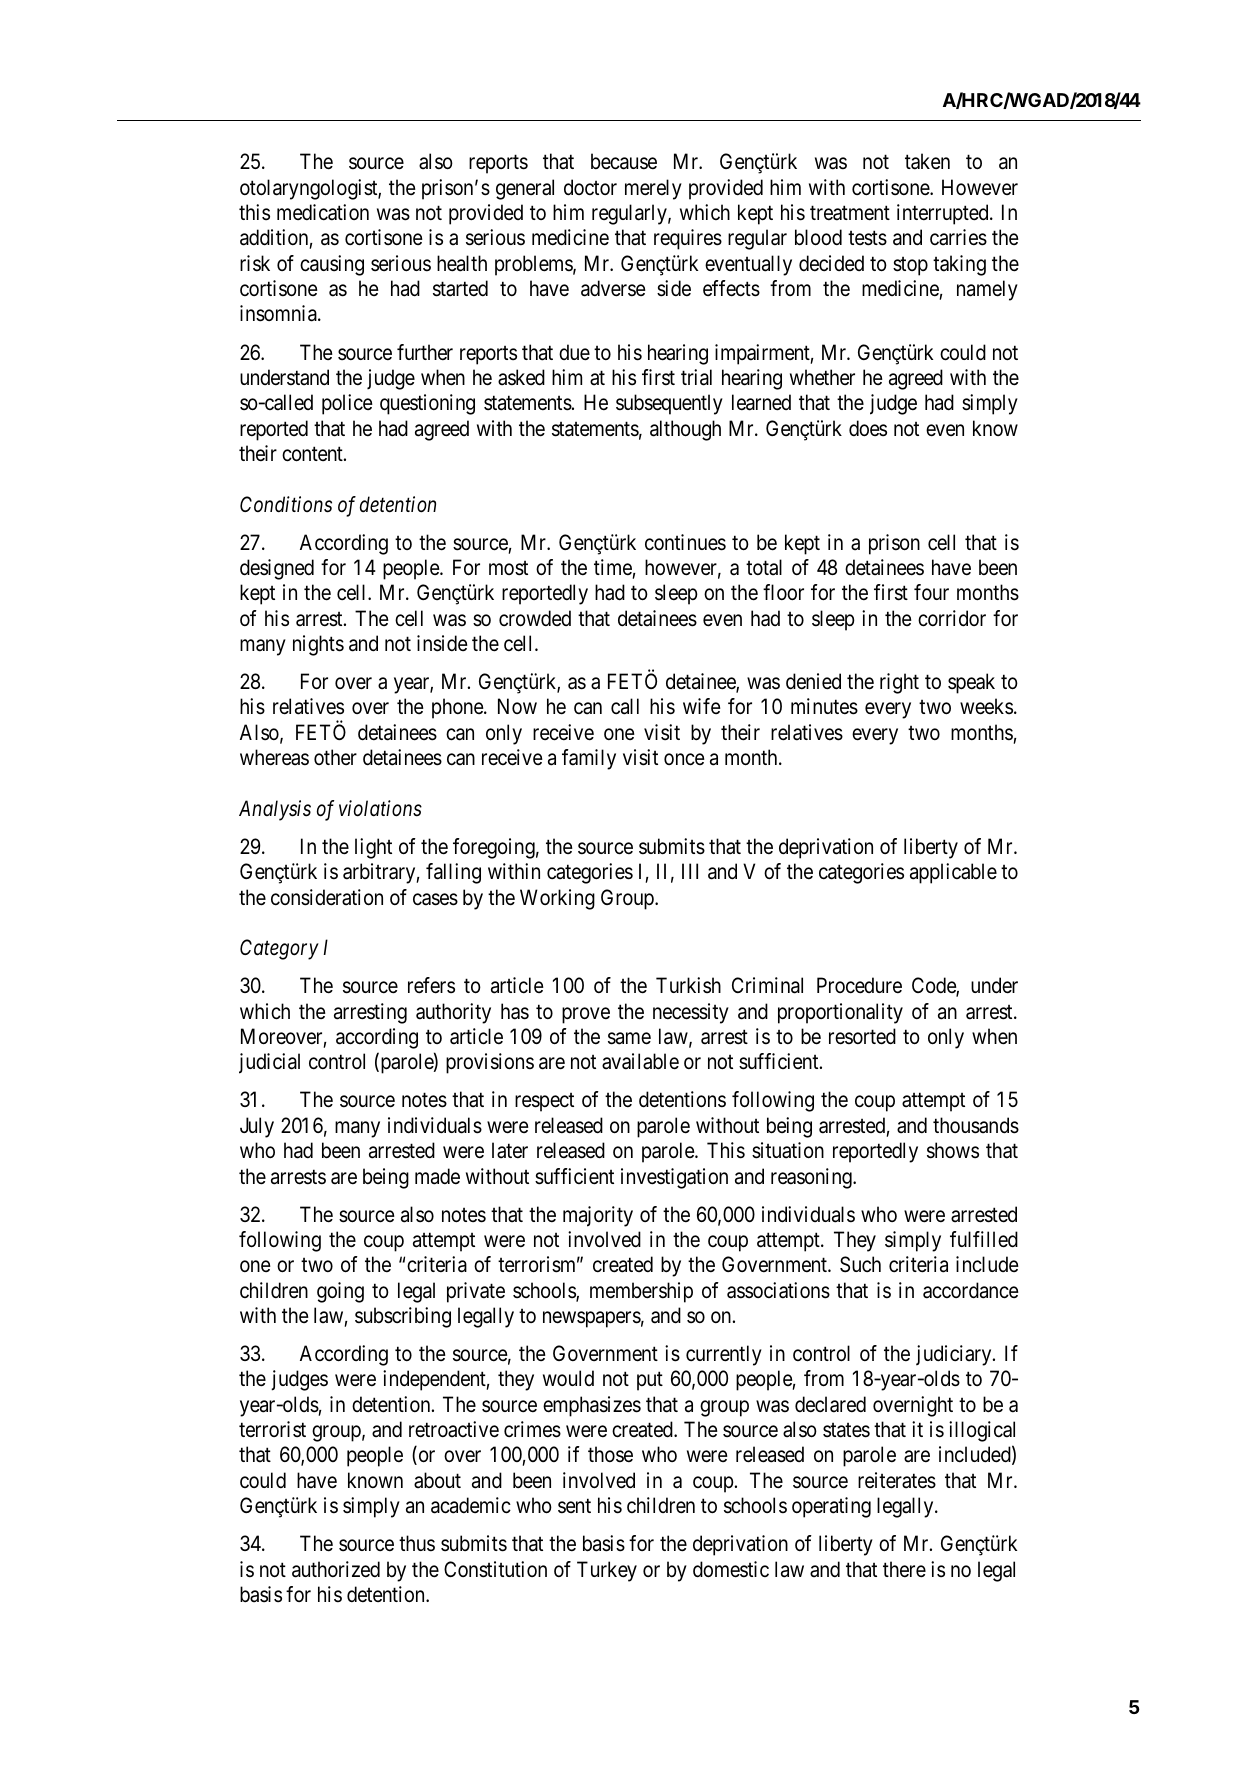  Describe the element at coordinates (323, 212) in the document. I see `medication` at that location.
